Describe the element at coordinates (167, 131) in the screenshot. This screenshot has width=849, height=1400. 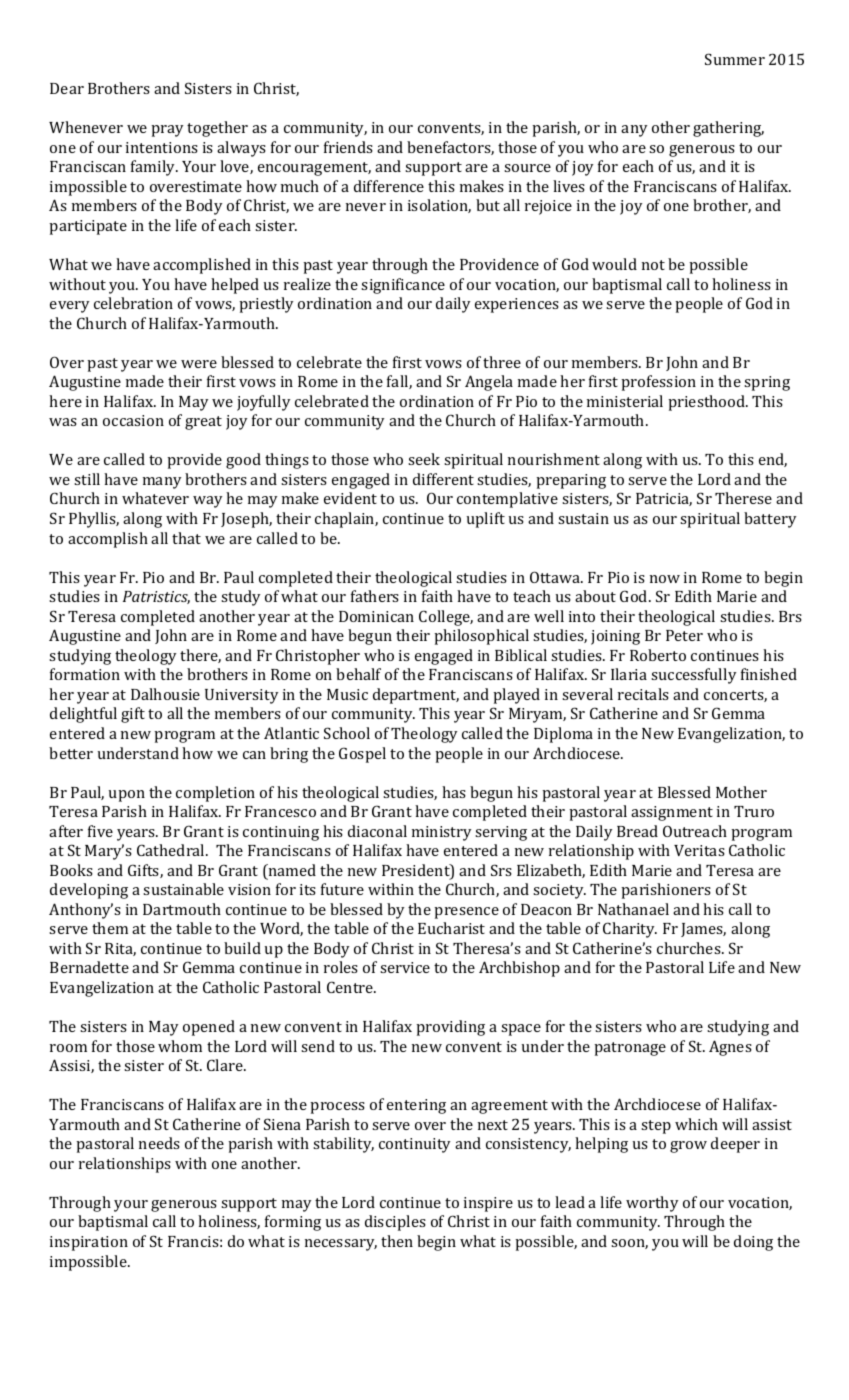
I see `pray` at that location.
